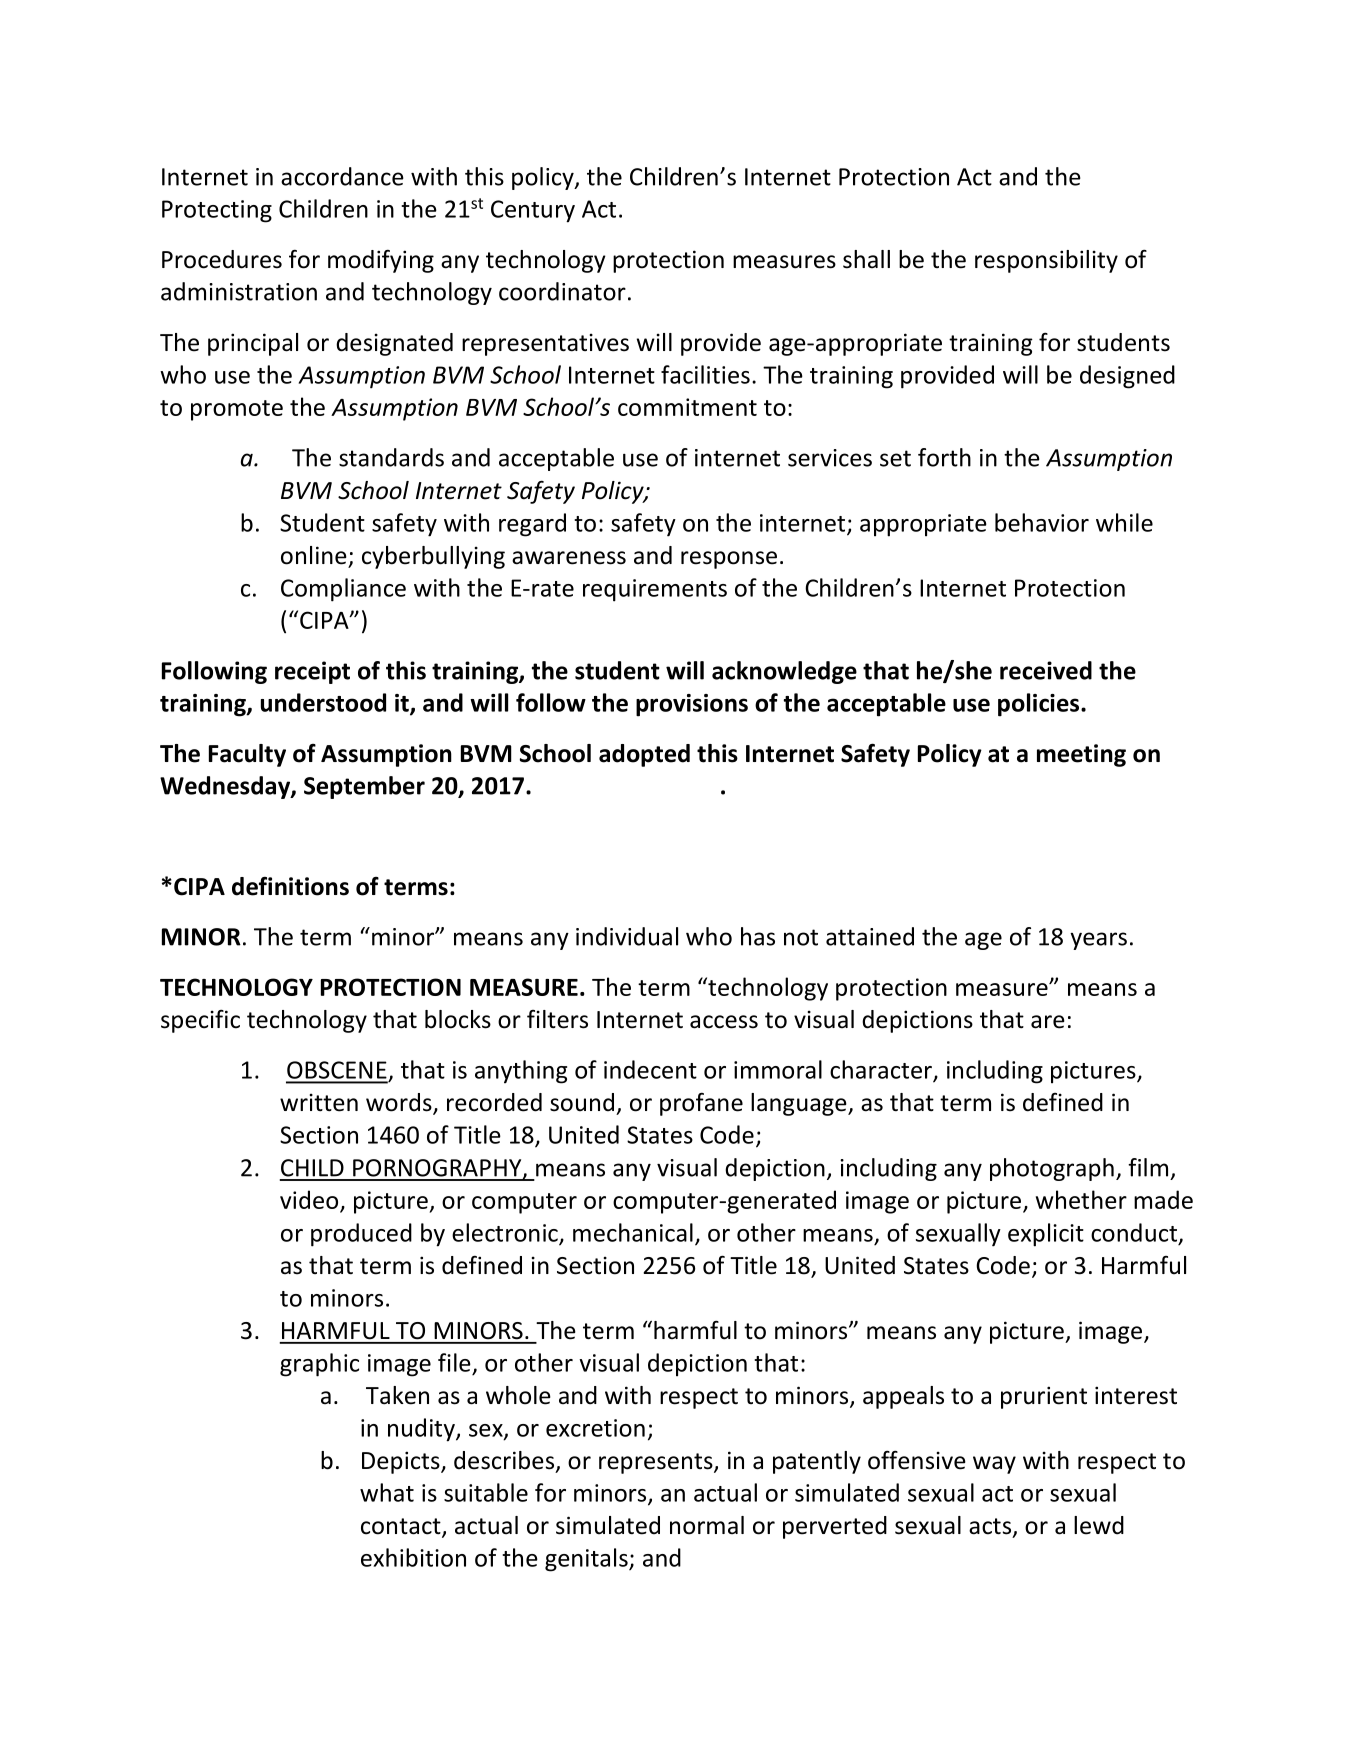 Image resolution: width=1359 pixels, height=1759 pixels. What do you see at coordinates (627, 936) in the screenshot?
I see `individual` at bounding box center [627, 936].
